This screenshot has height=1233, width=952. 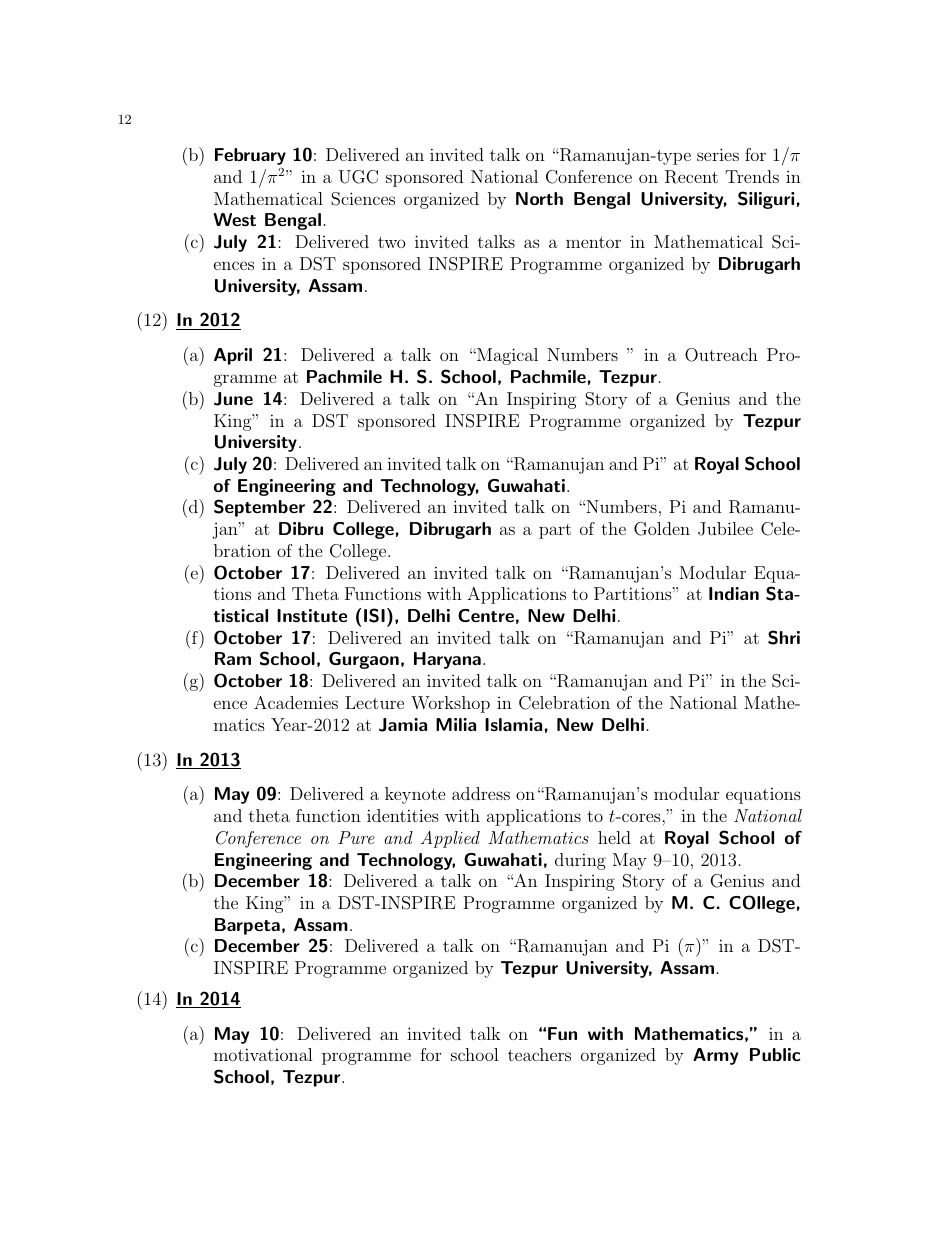 What do you see at coordinates (250, 156) in the screenshot?
I see `February` at bounding box center [250, 156].
